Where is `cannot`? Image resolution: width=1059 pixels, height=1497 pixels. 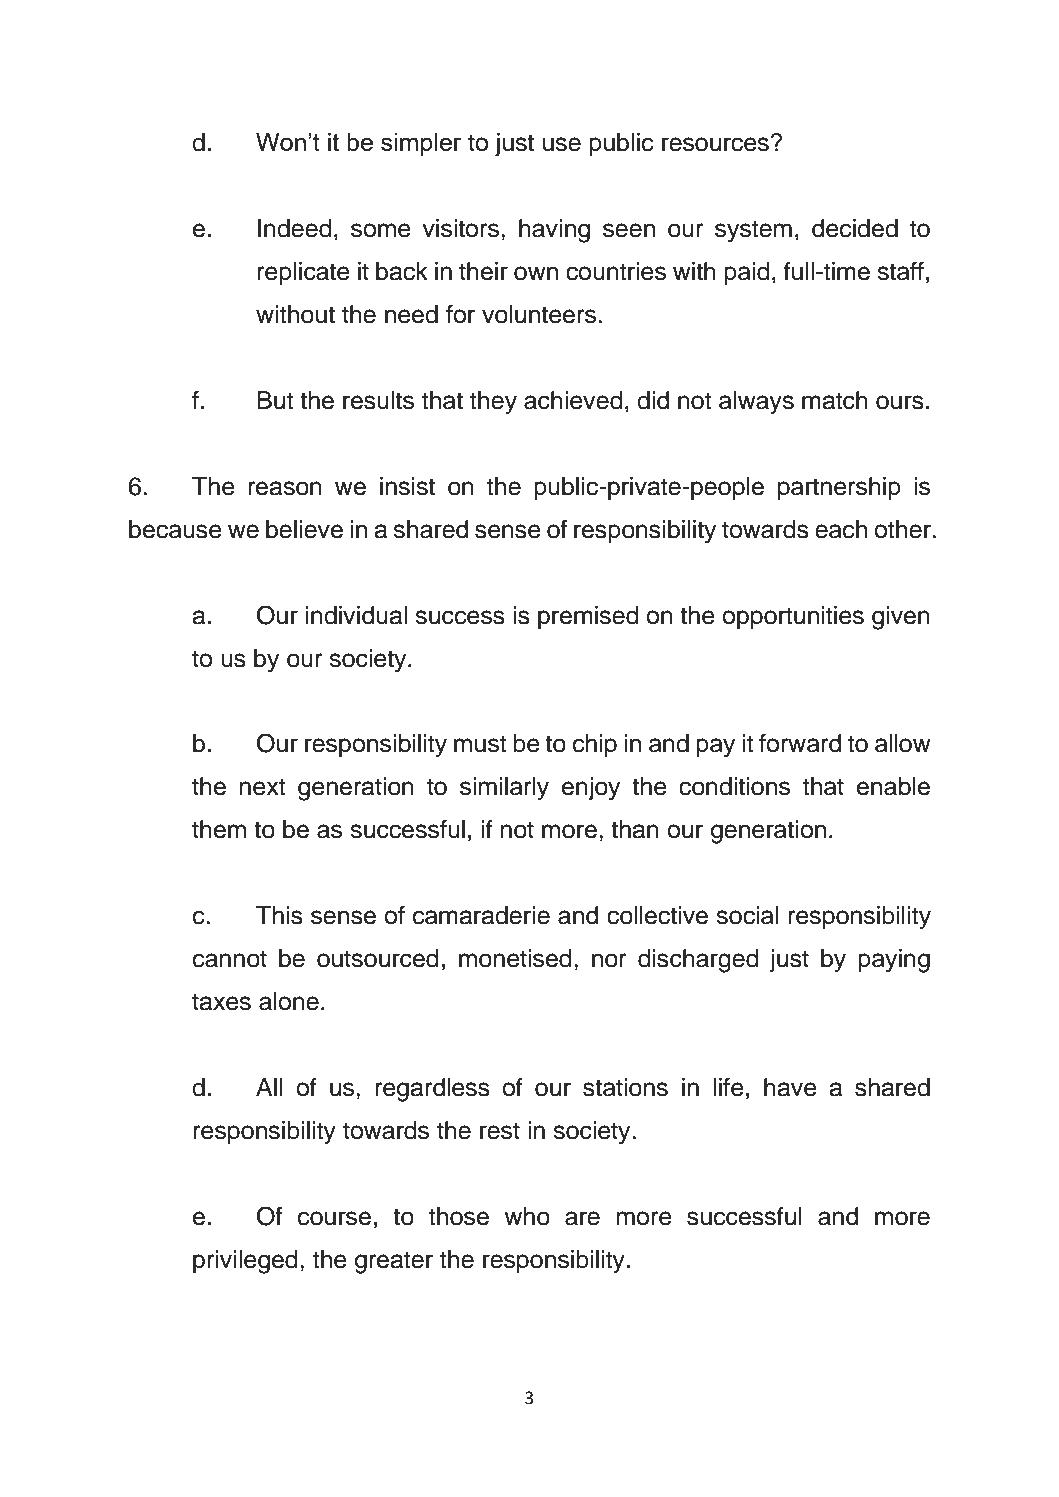
cannot is located at coordinates (230, 959).
